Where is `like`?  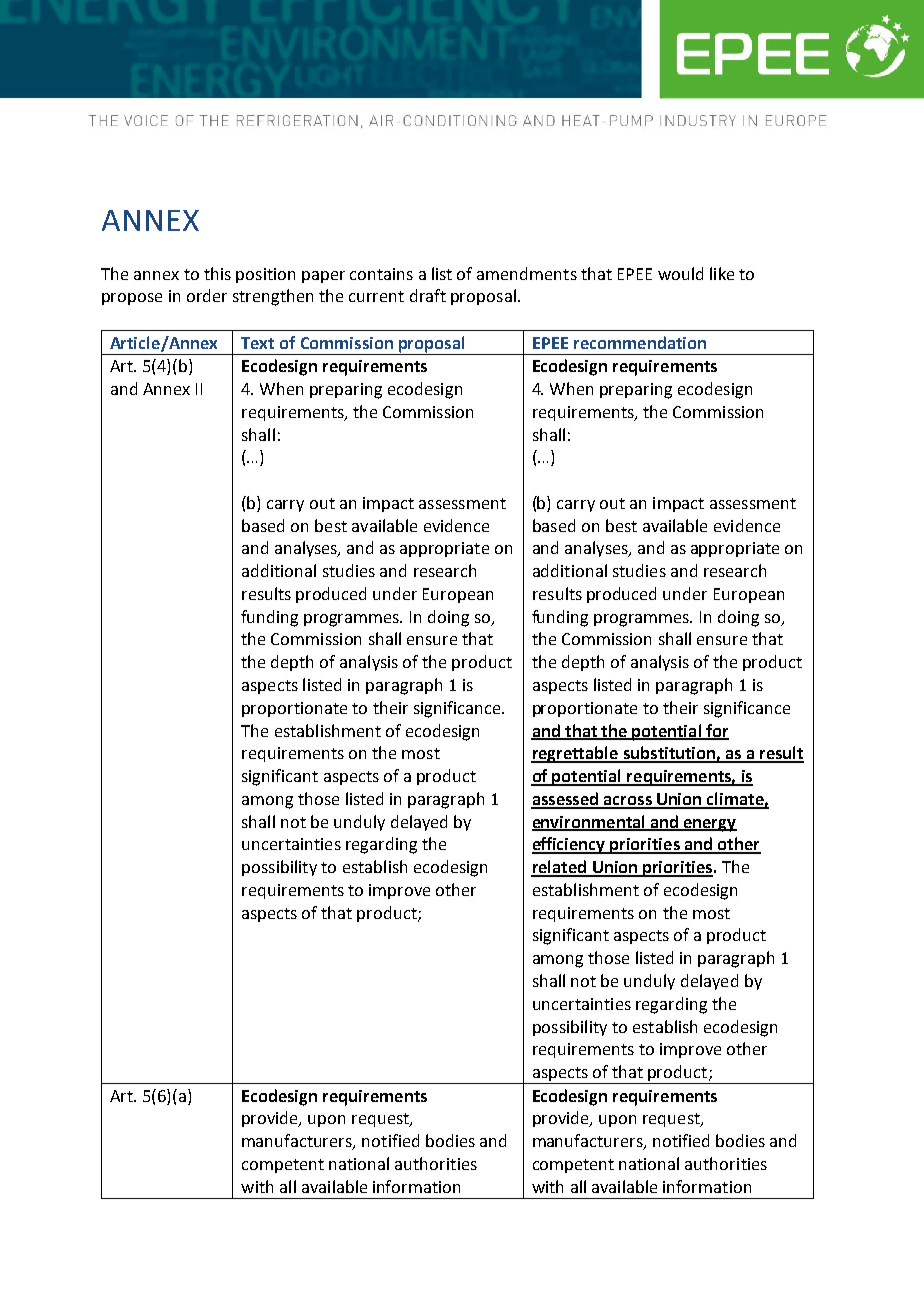
like is located at coordinates (722, 273).
